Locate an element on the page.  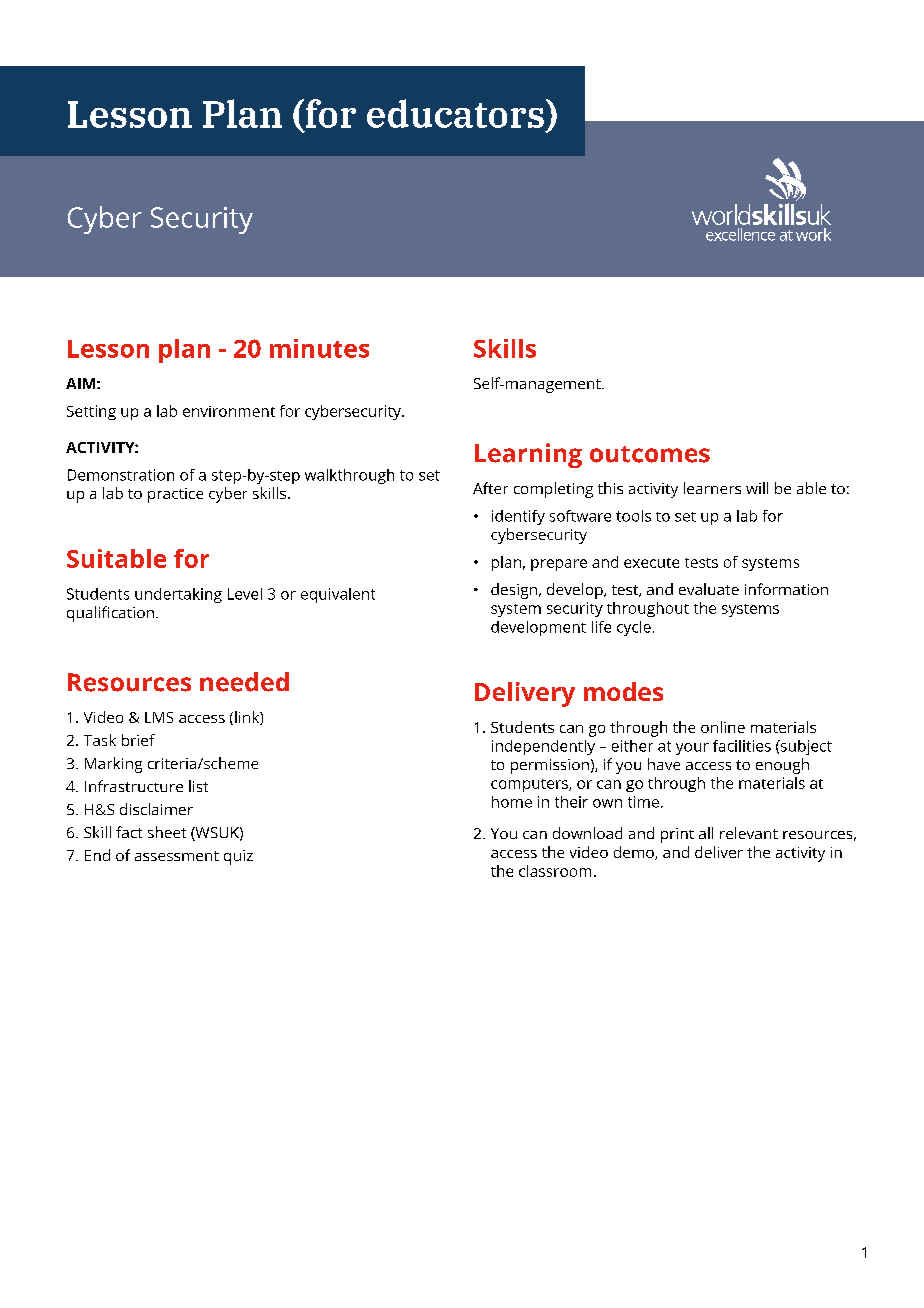
needed is located at coordinates (244, 682).
